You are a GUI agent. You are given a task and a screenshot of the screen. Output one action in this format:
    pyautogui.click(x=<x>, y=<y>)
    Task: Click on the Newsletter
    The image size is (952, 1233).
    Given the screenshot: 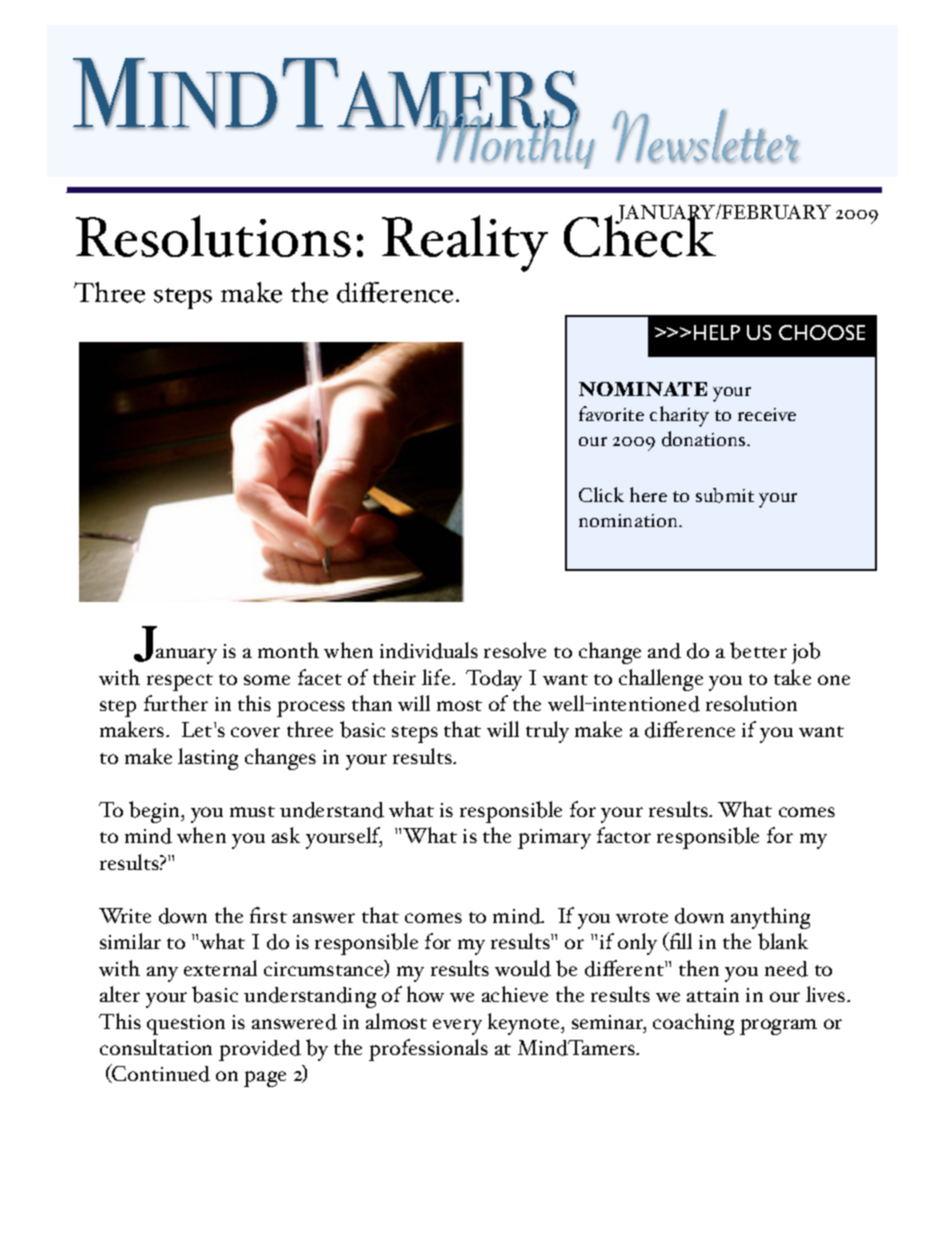 What is the action you would take?
    pyautogui.click(x=705, y=136)
